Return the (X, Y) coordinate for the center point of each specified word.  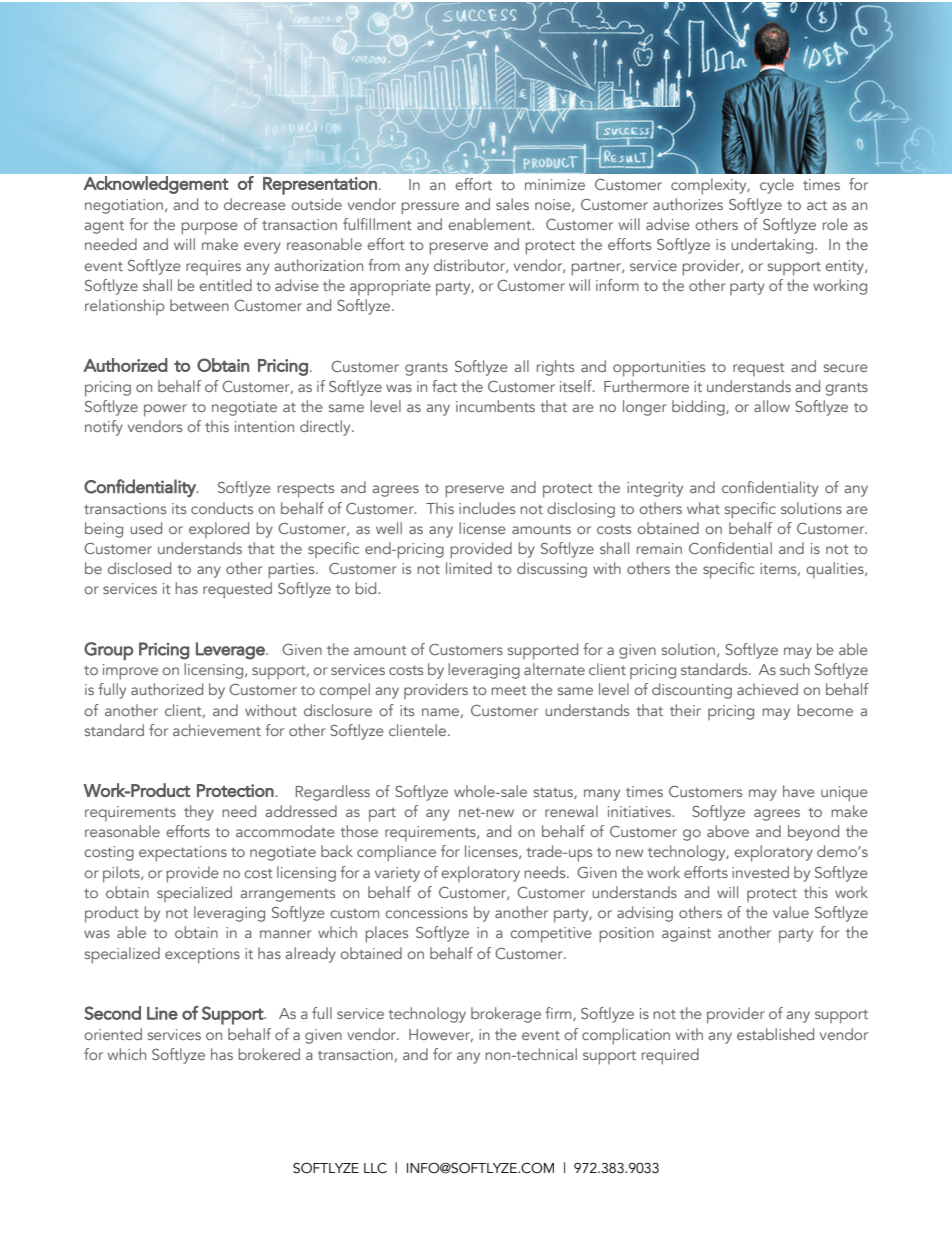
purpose (209, 228)
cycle (777, 186)
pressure (430, 208)
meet (509, 690)
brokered (269, 1054)
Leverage (231, 651)
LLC (375, 1168)
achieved (767, 689)
